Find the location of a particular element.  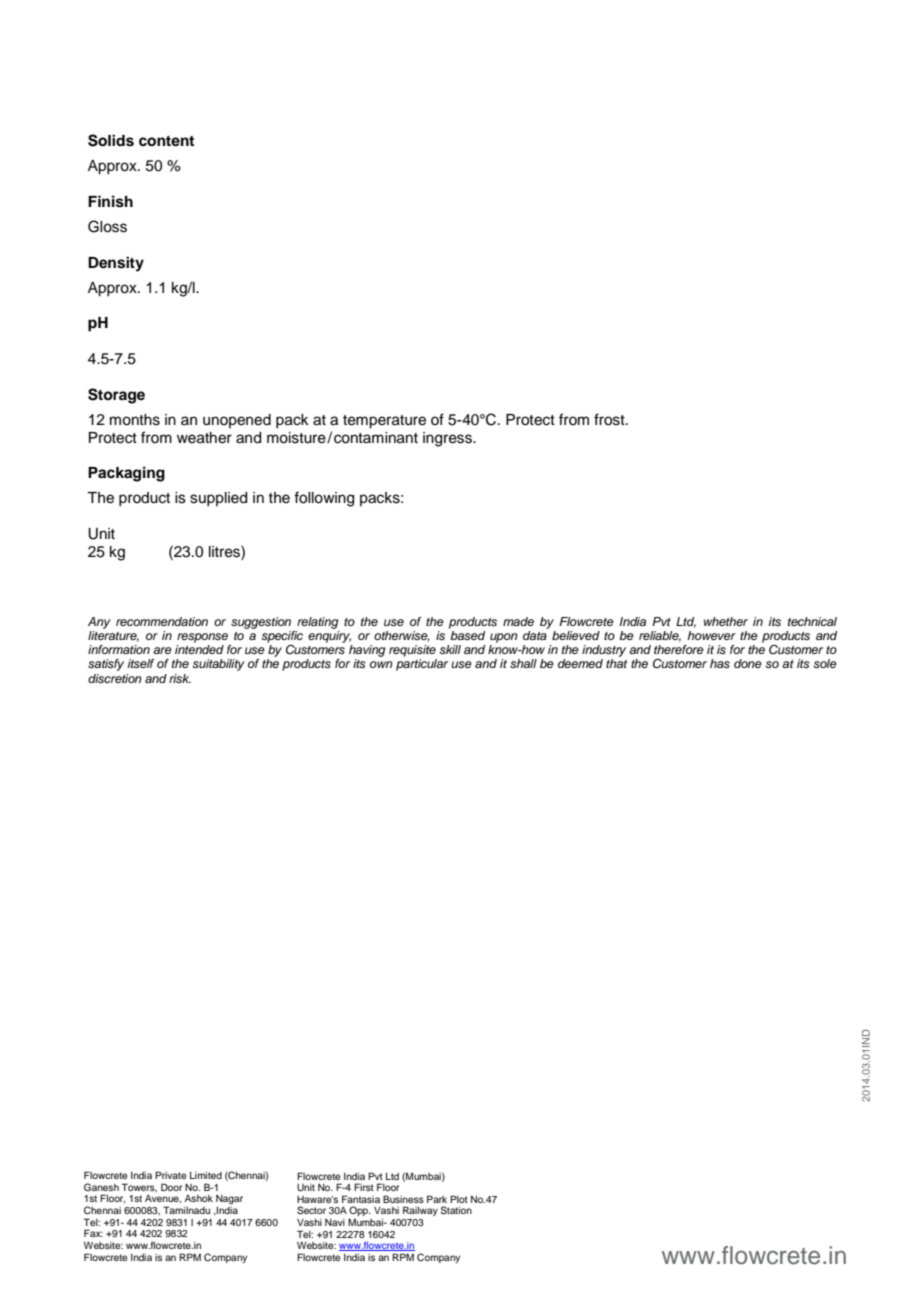

has is located at coordinates (720, 663).
